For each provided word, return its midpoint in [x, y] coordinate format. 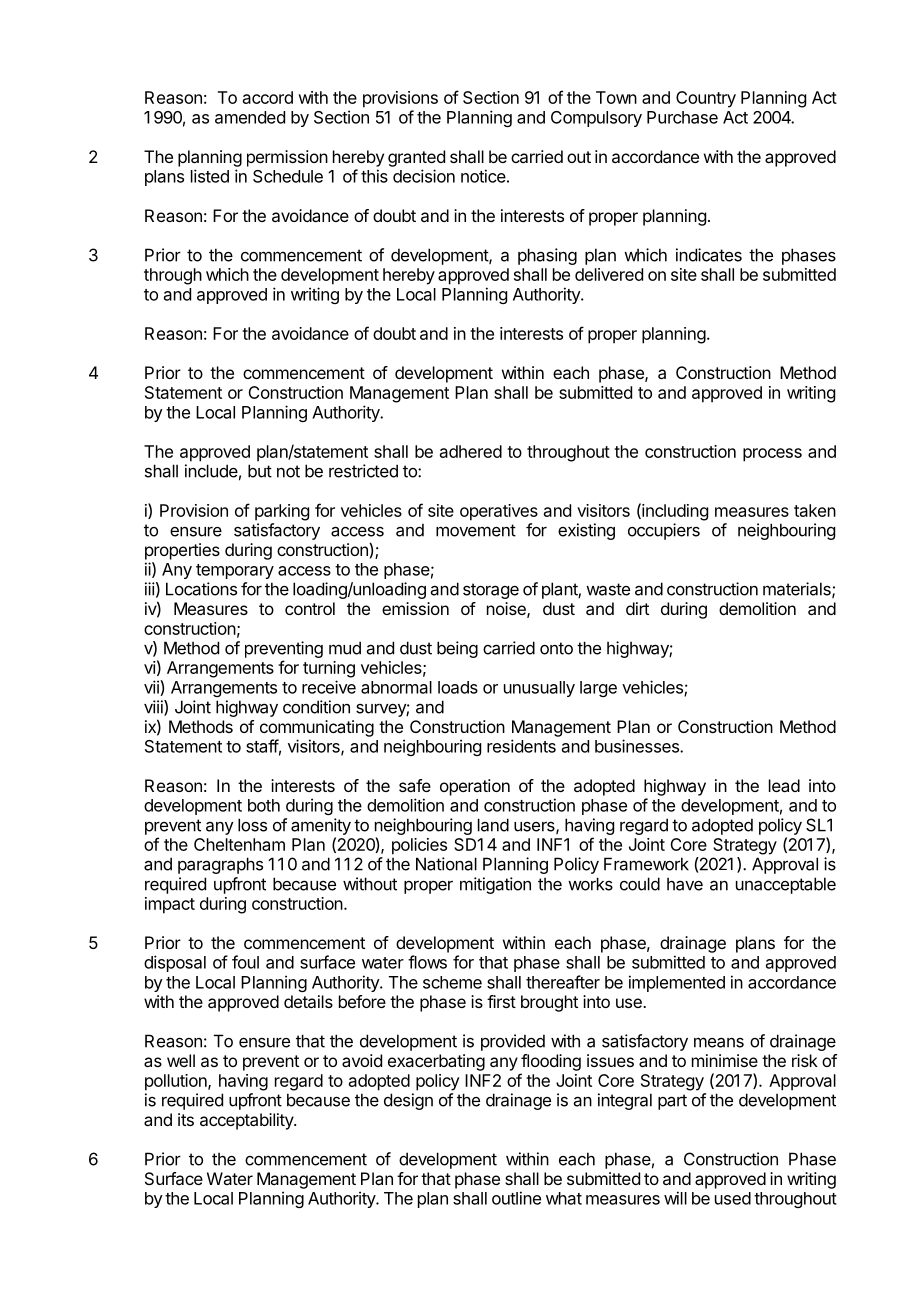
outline [516, 1198]
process [772, 455]
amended [250, 117]
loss [252, 825]
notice [483, 176]
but [260, 471]
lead [784, 785]
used [733, 1198]
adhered [471, 451]
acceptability [247, 1121]
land [493, 825]
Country [706, 99]
